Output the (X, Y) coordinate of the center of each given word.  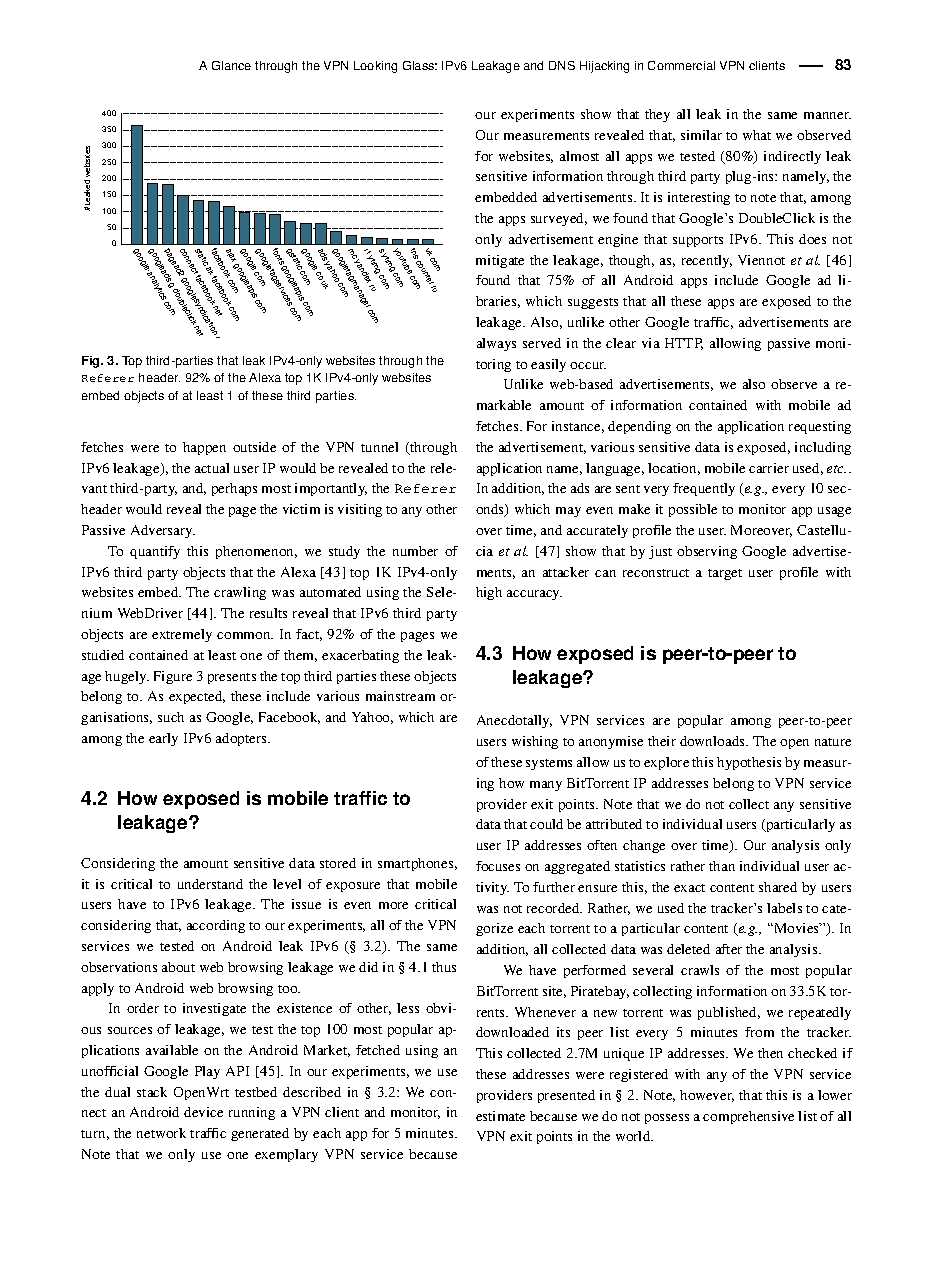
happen (204, 448)
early (163, 739)
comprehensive (748, 1117)
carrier (769, 468)
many (546, 786)
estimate (500, 1116)
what (757, 135)
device (203, 1112)
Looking (375, 67)
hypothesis (749, 763)
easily (548, 365)
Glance (231, 65)
